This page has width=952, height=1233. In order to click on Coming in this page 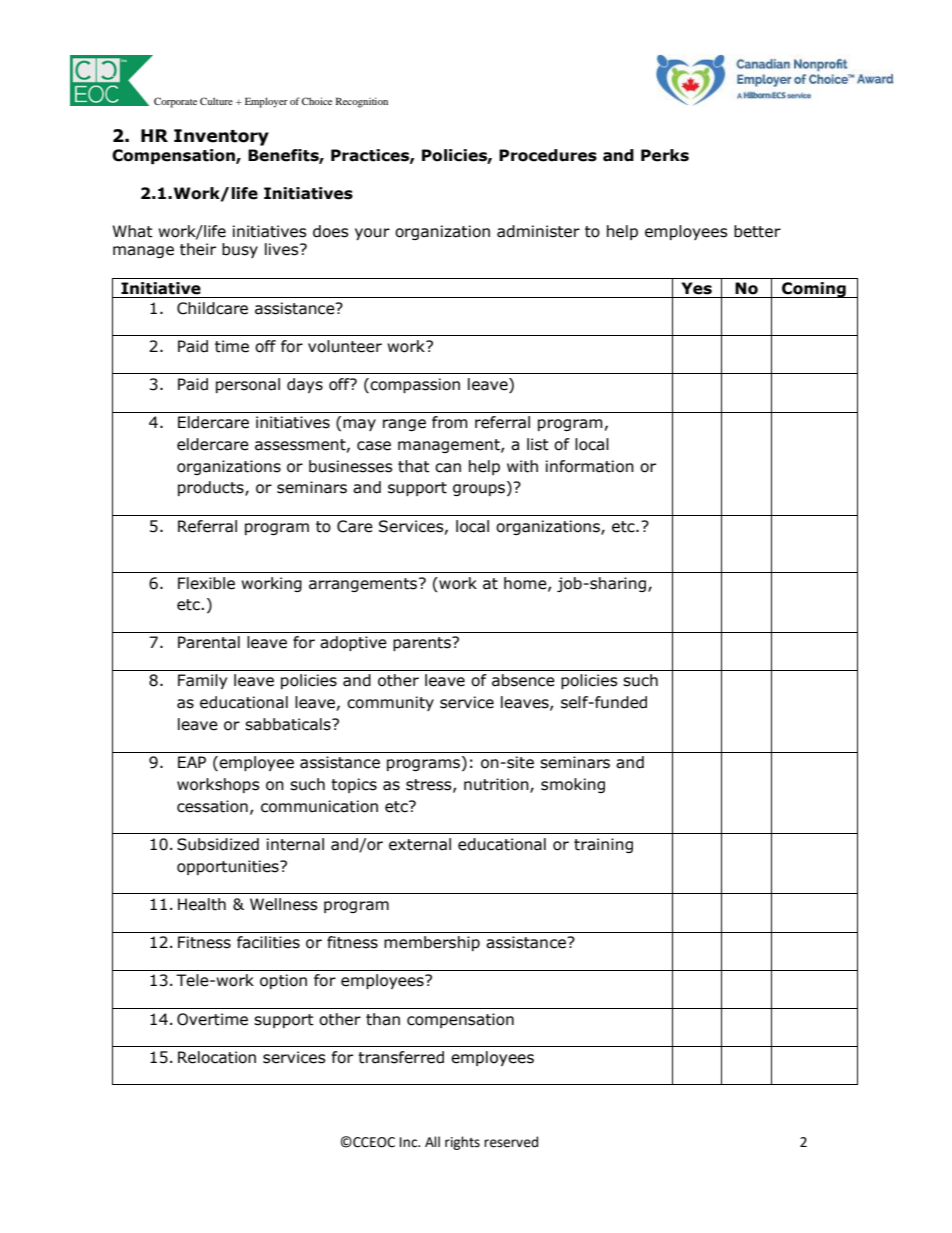, I will do `click(814, 290)`.
